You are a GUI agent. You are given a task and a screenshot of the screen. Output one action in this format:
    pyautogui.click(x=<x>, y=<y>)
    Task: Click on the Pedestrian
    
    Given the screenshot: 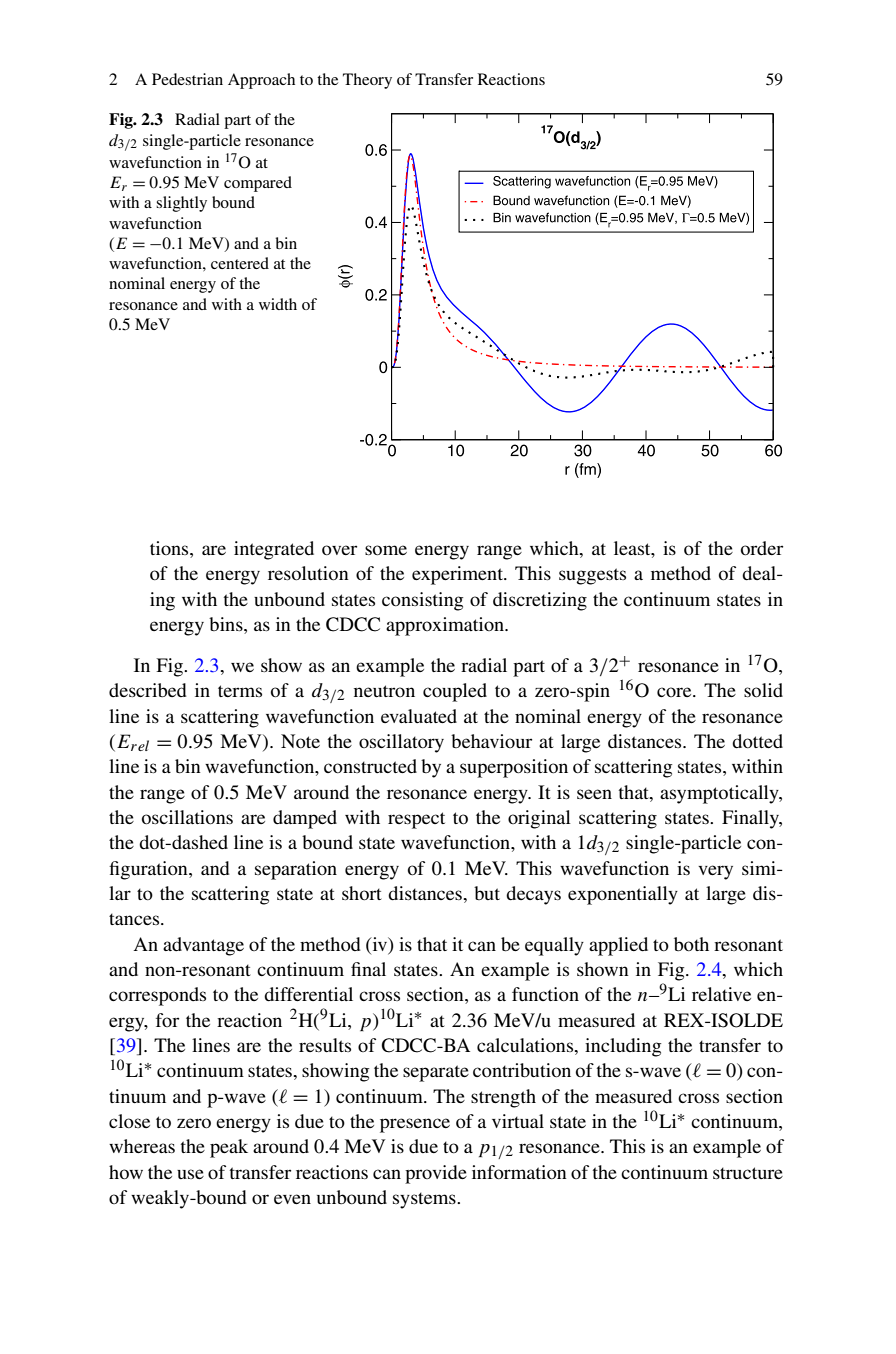 What is the action you would take?
    pyautogui.click(x=187, y=79)
